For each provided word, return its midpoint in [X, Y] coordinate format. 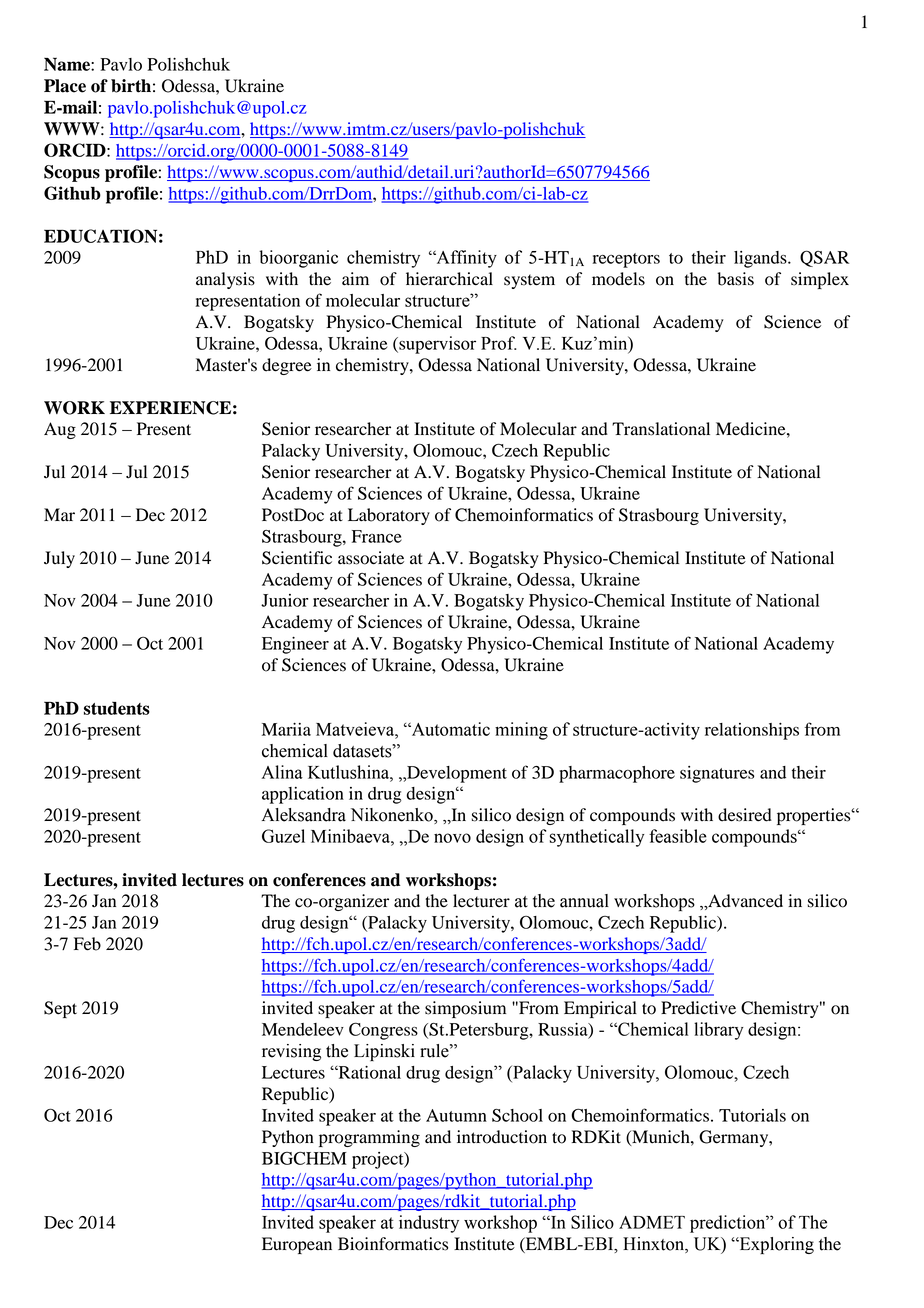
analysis [225, 280]
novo [452, 838]
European [297, 1245]
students [117, 708]
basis [735, 279]
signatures [717, 774]
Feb [87, 944]
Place [65, 86]
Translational [661, 429]
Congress [383, 1031]
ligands [761, 259]
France [377, 536]
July [59, 559]
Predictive [698, 1008]
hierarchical [449, 279]
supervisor [436, 345]
